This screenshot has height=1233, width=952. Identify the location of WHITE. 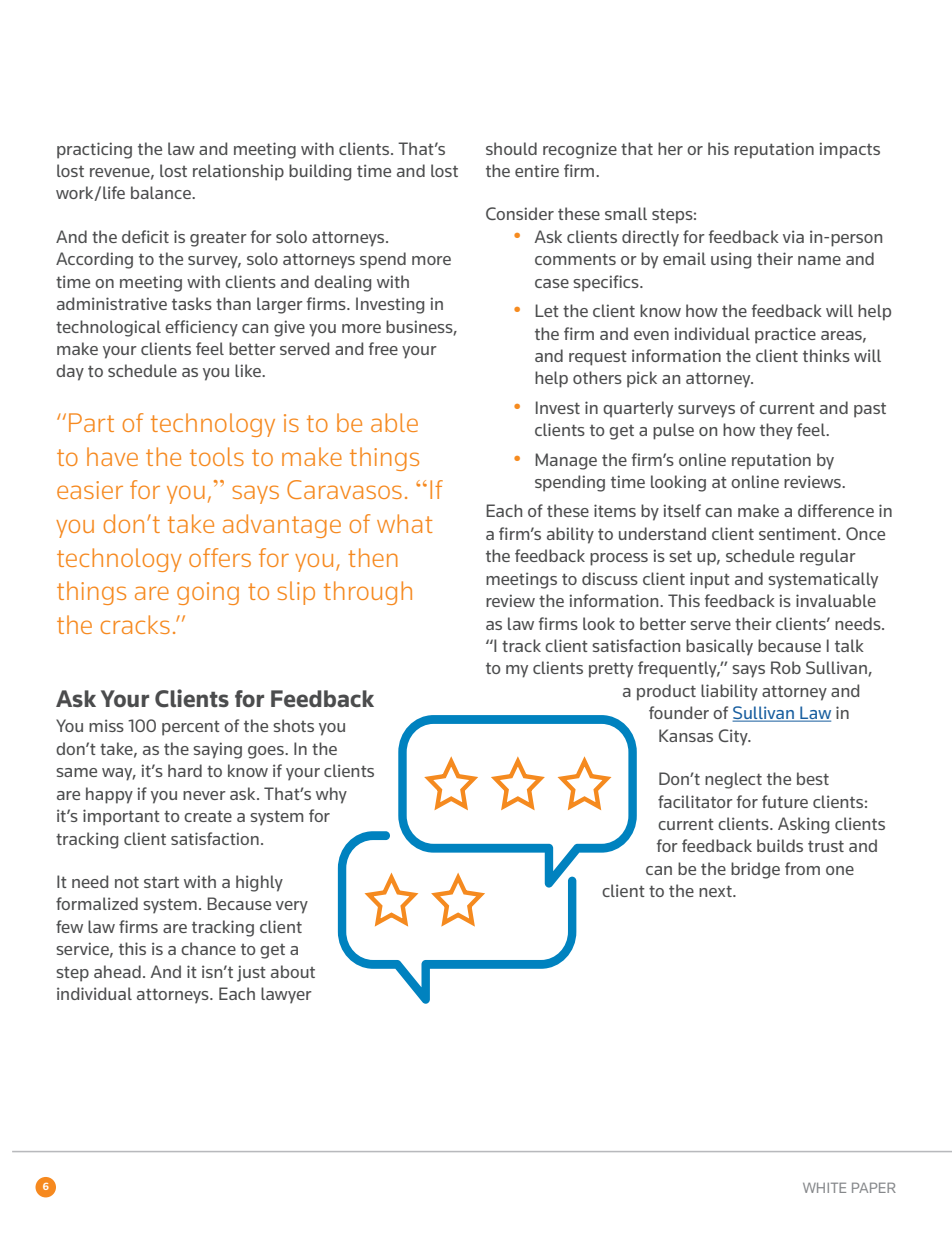
(824, 1187).
